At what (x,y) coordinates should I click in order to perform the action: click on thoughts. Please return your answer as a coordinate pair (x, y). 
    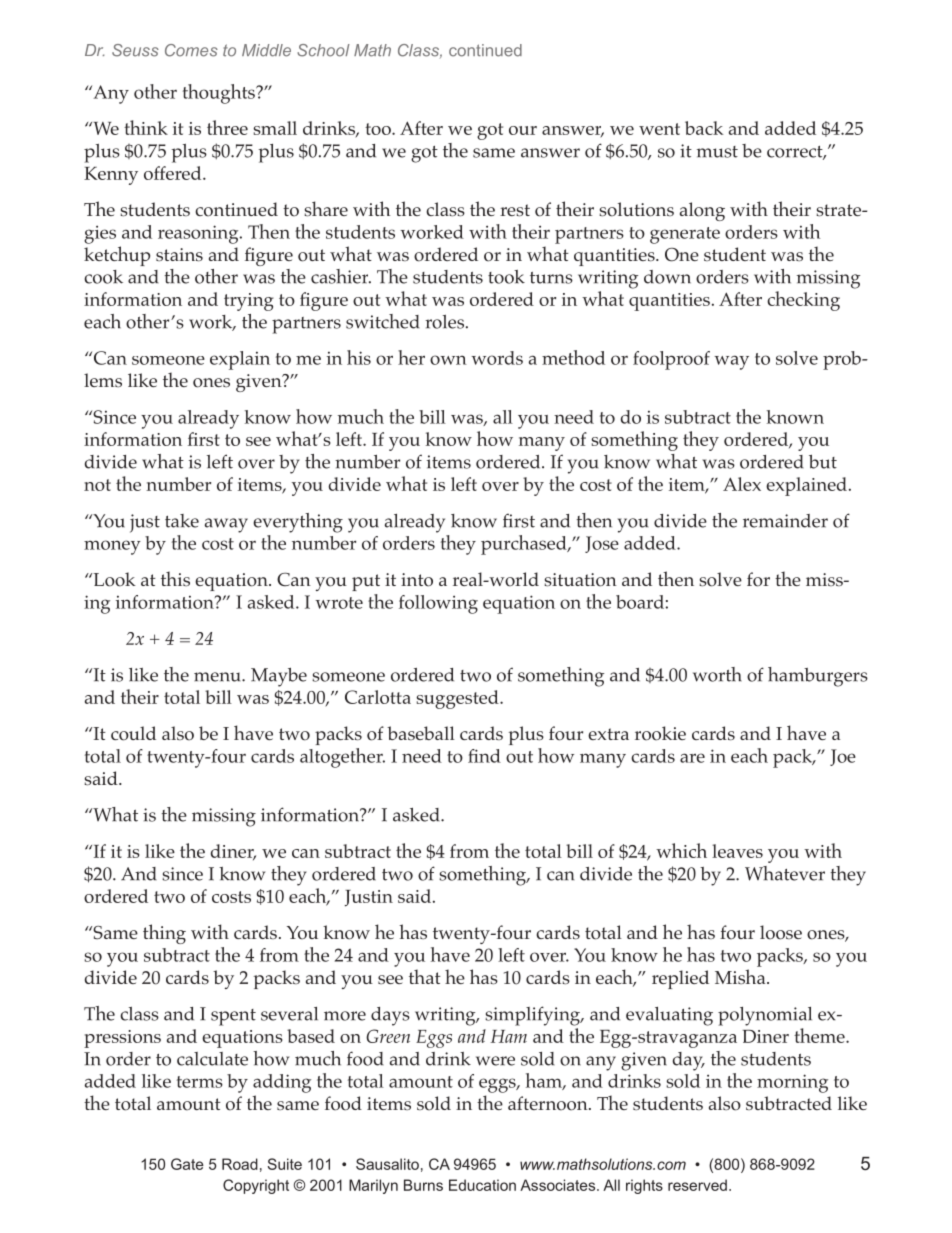
    Looking at the image, I should click on (220, 94).
